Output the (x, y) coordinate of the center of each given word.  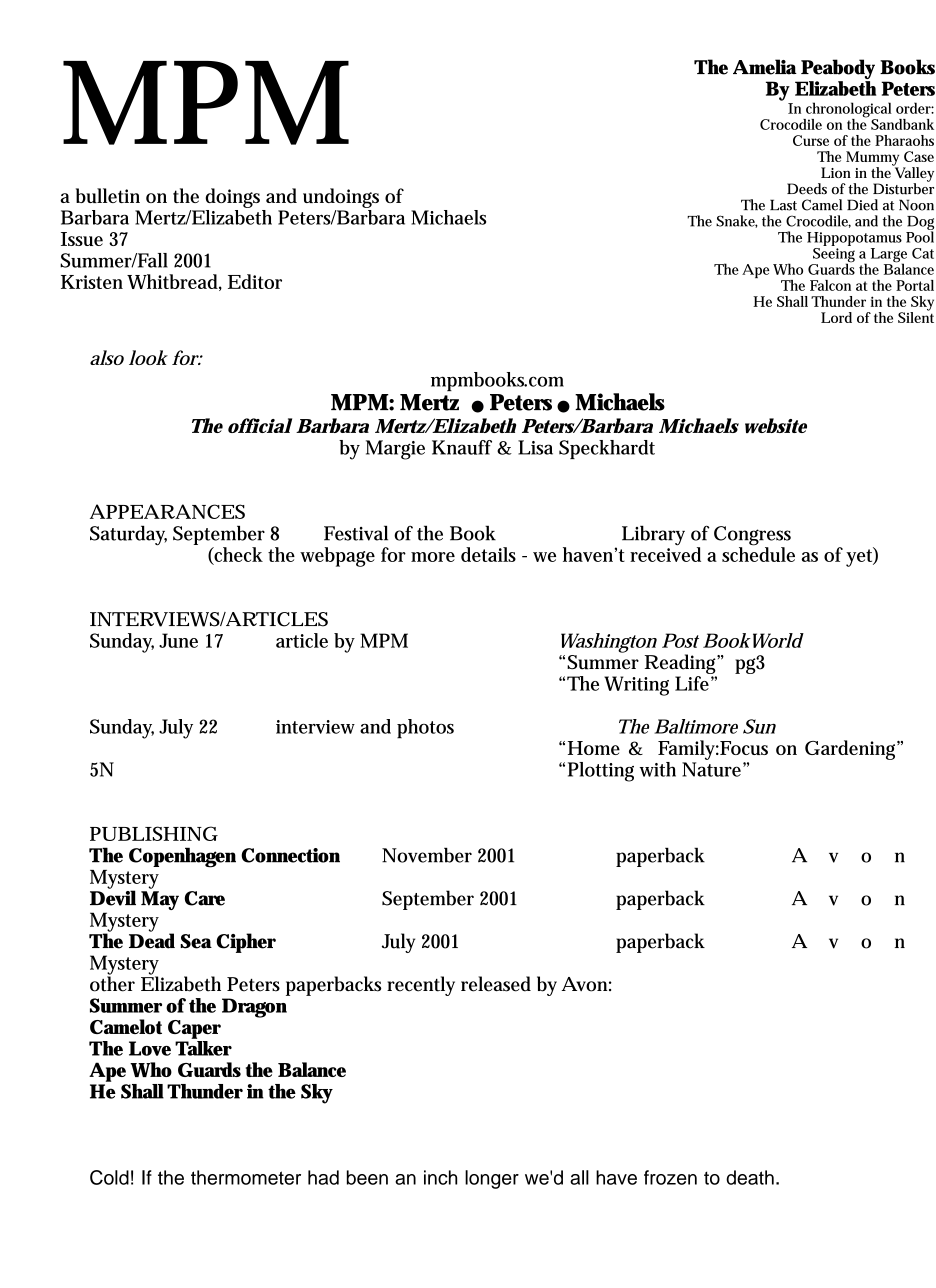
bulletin (108, 195)
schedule (758, 553)
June (178, 640)
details (488, 554)
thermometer (246, 1177)
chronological (848, 111)
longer (492, 1179)
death (750, 1177)
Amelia (765, 67)
